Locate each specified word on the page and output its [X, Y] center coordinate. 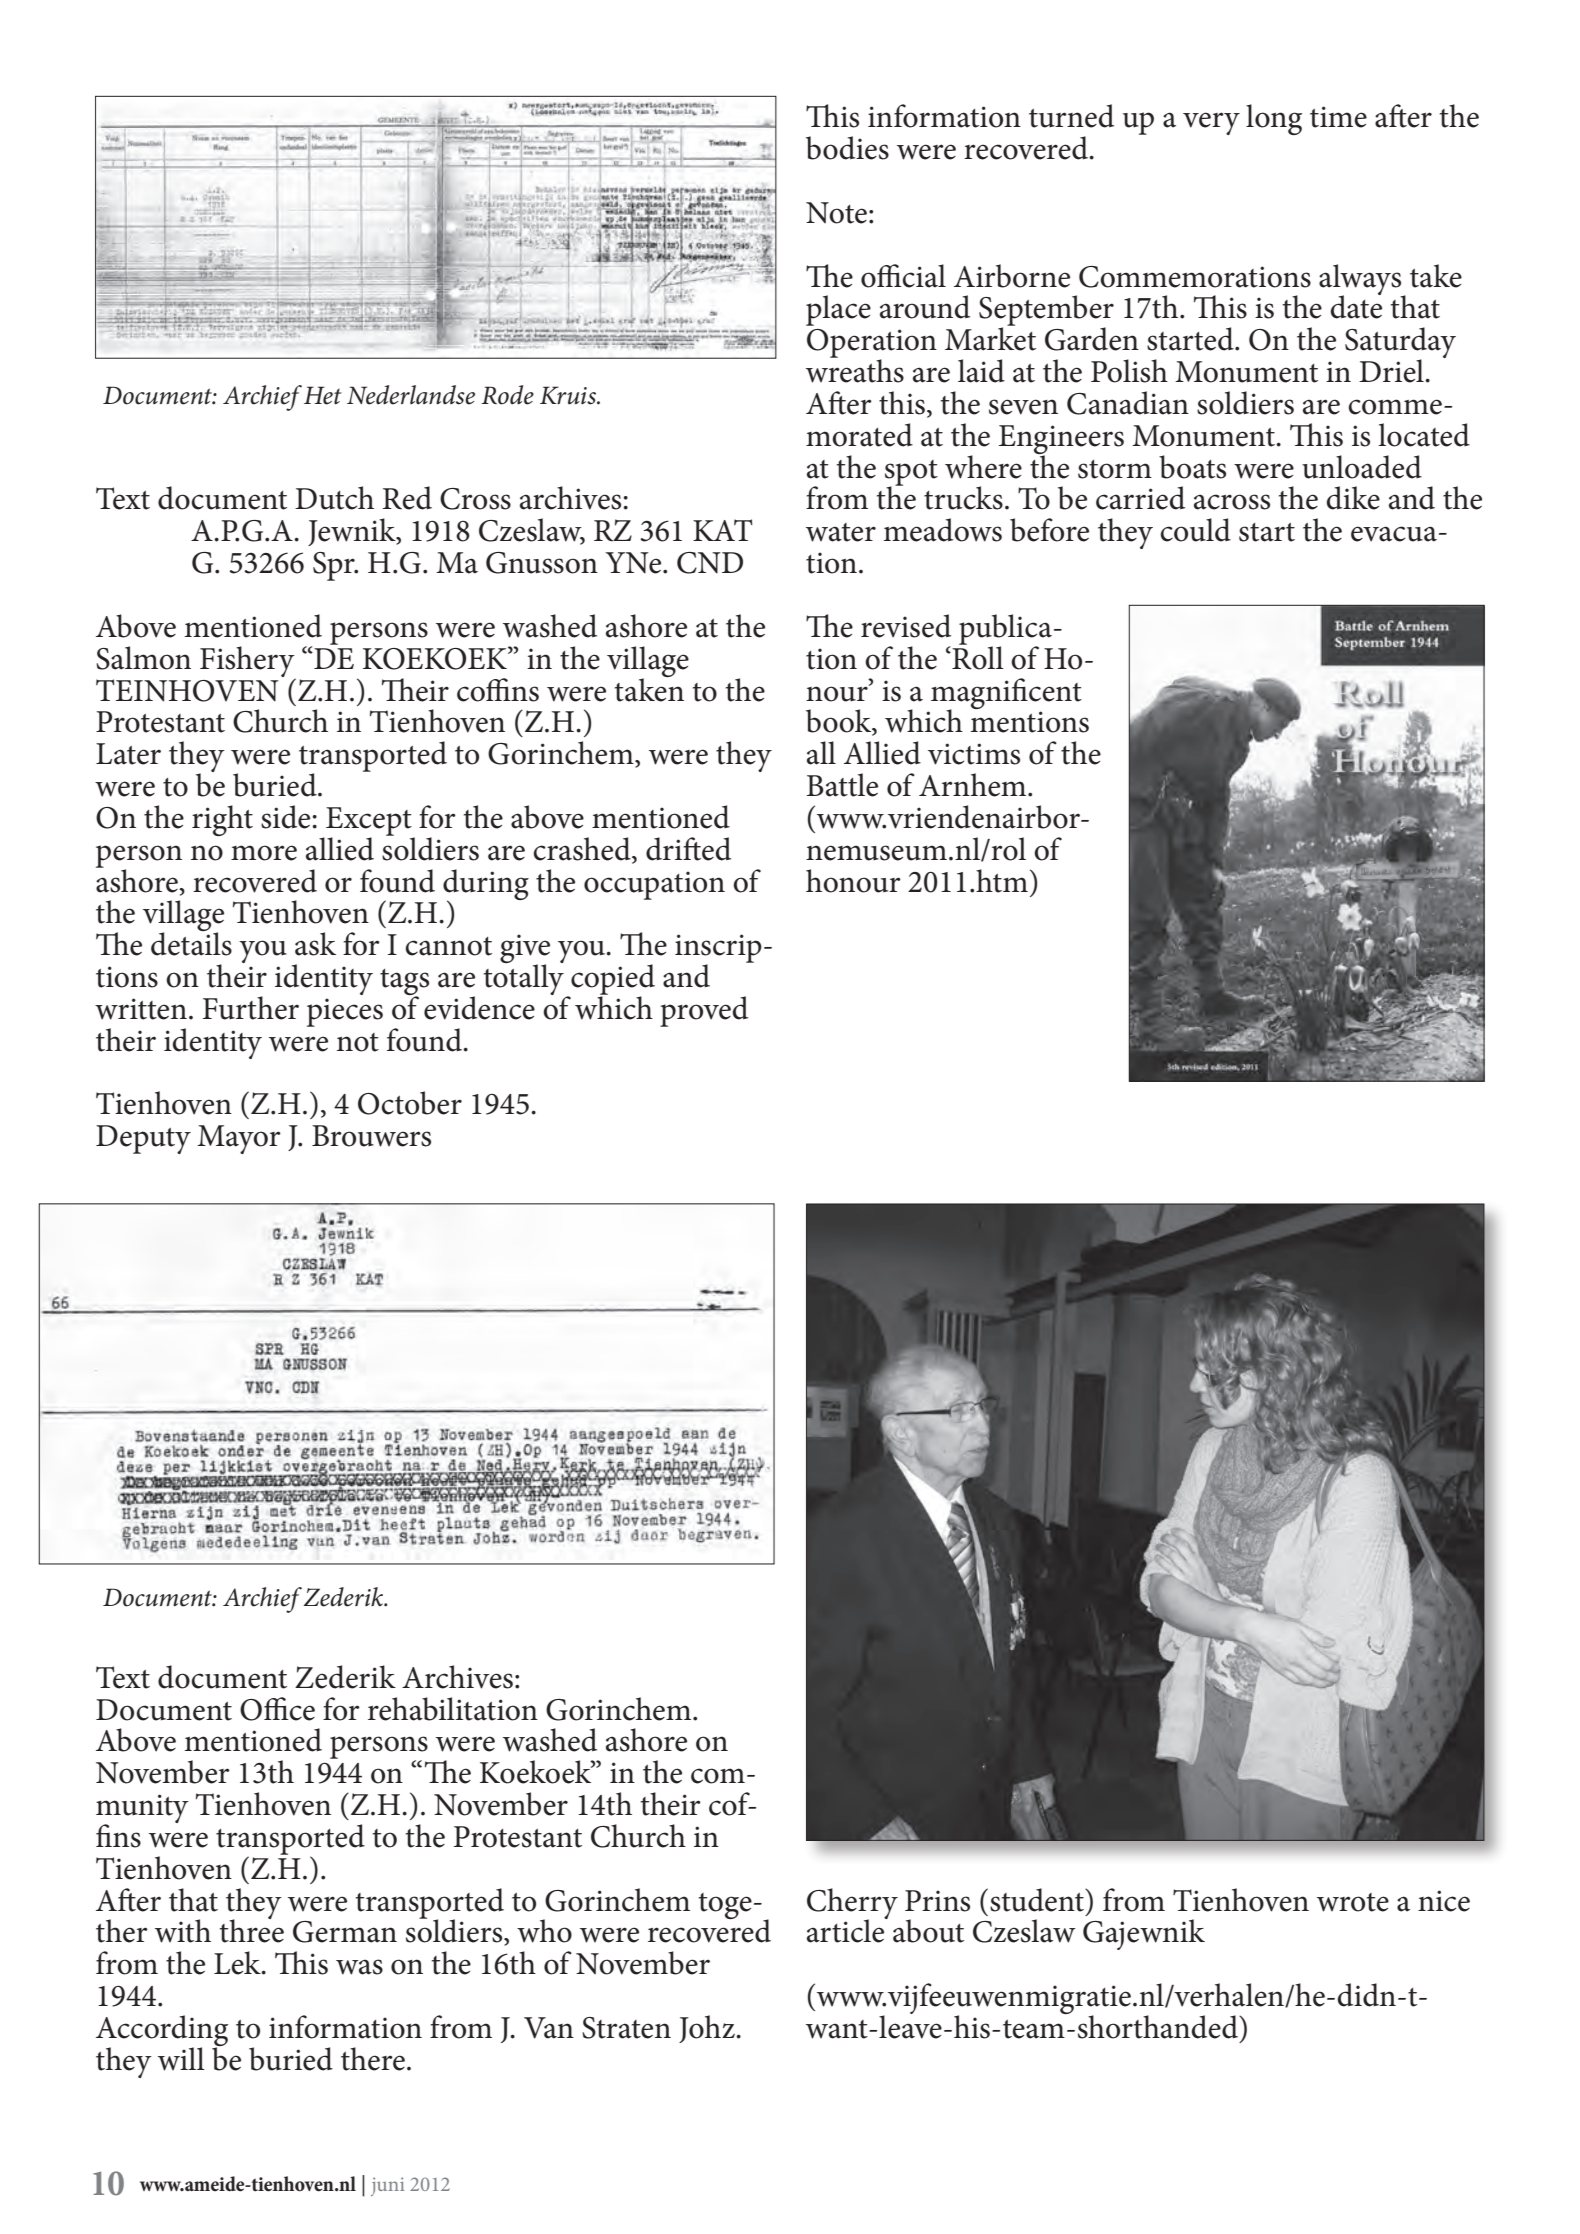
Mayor [239, 1139]
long [1274, 119]
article [847, 1930]
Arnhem [974, 785]
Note [836, 213]
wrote [1353, 1902]
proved [704, 1011]
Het [323, 395]
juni [388, 2186]
